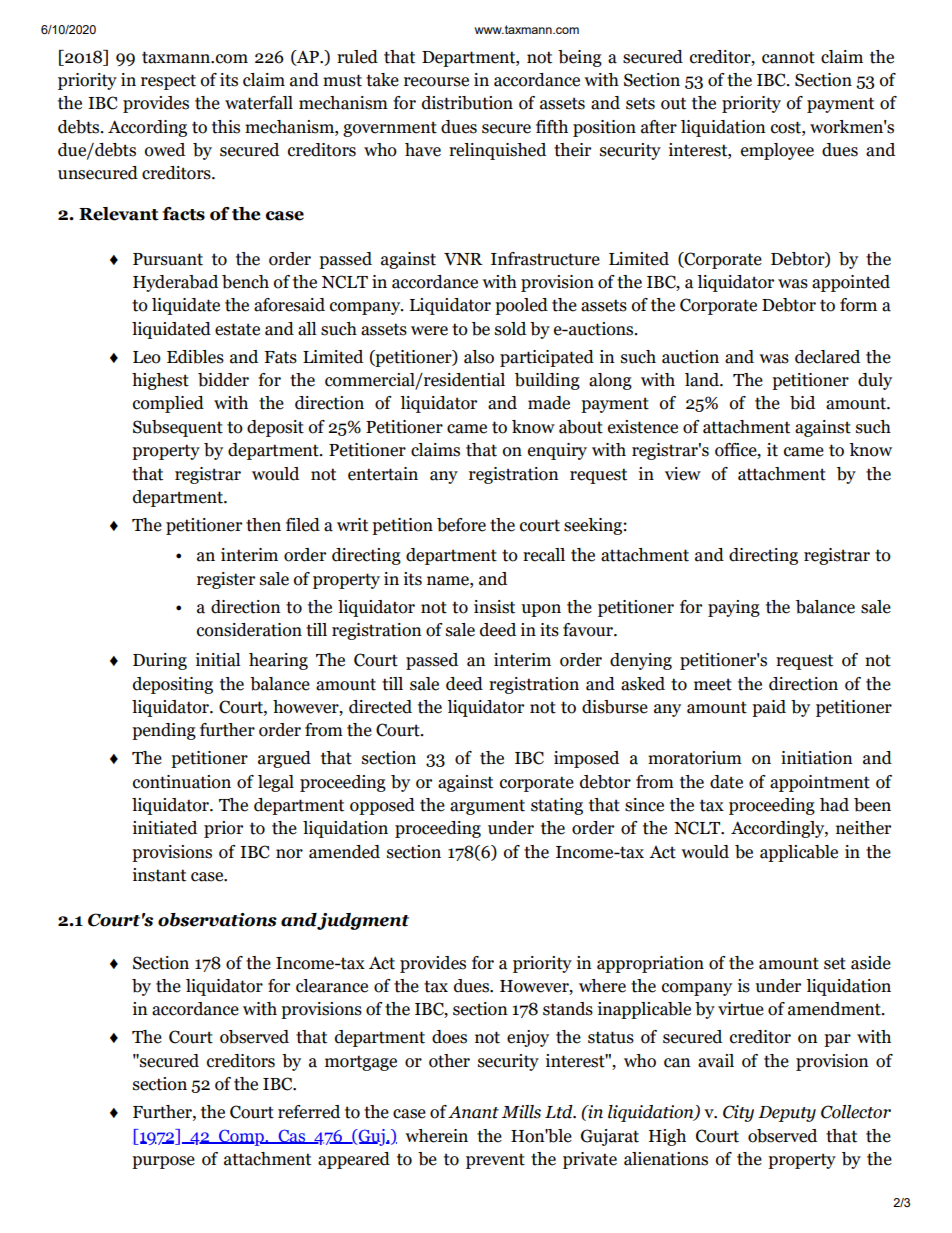 This document has width=952, height=1233. I want to click on purpose, so click(163, 1162).
